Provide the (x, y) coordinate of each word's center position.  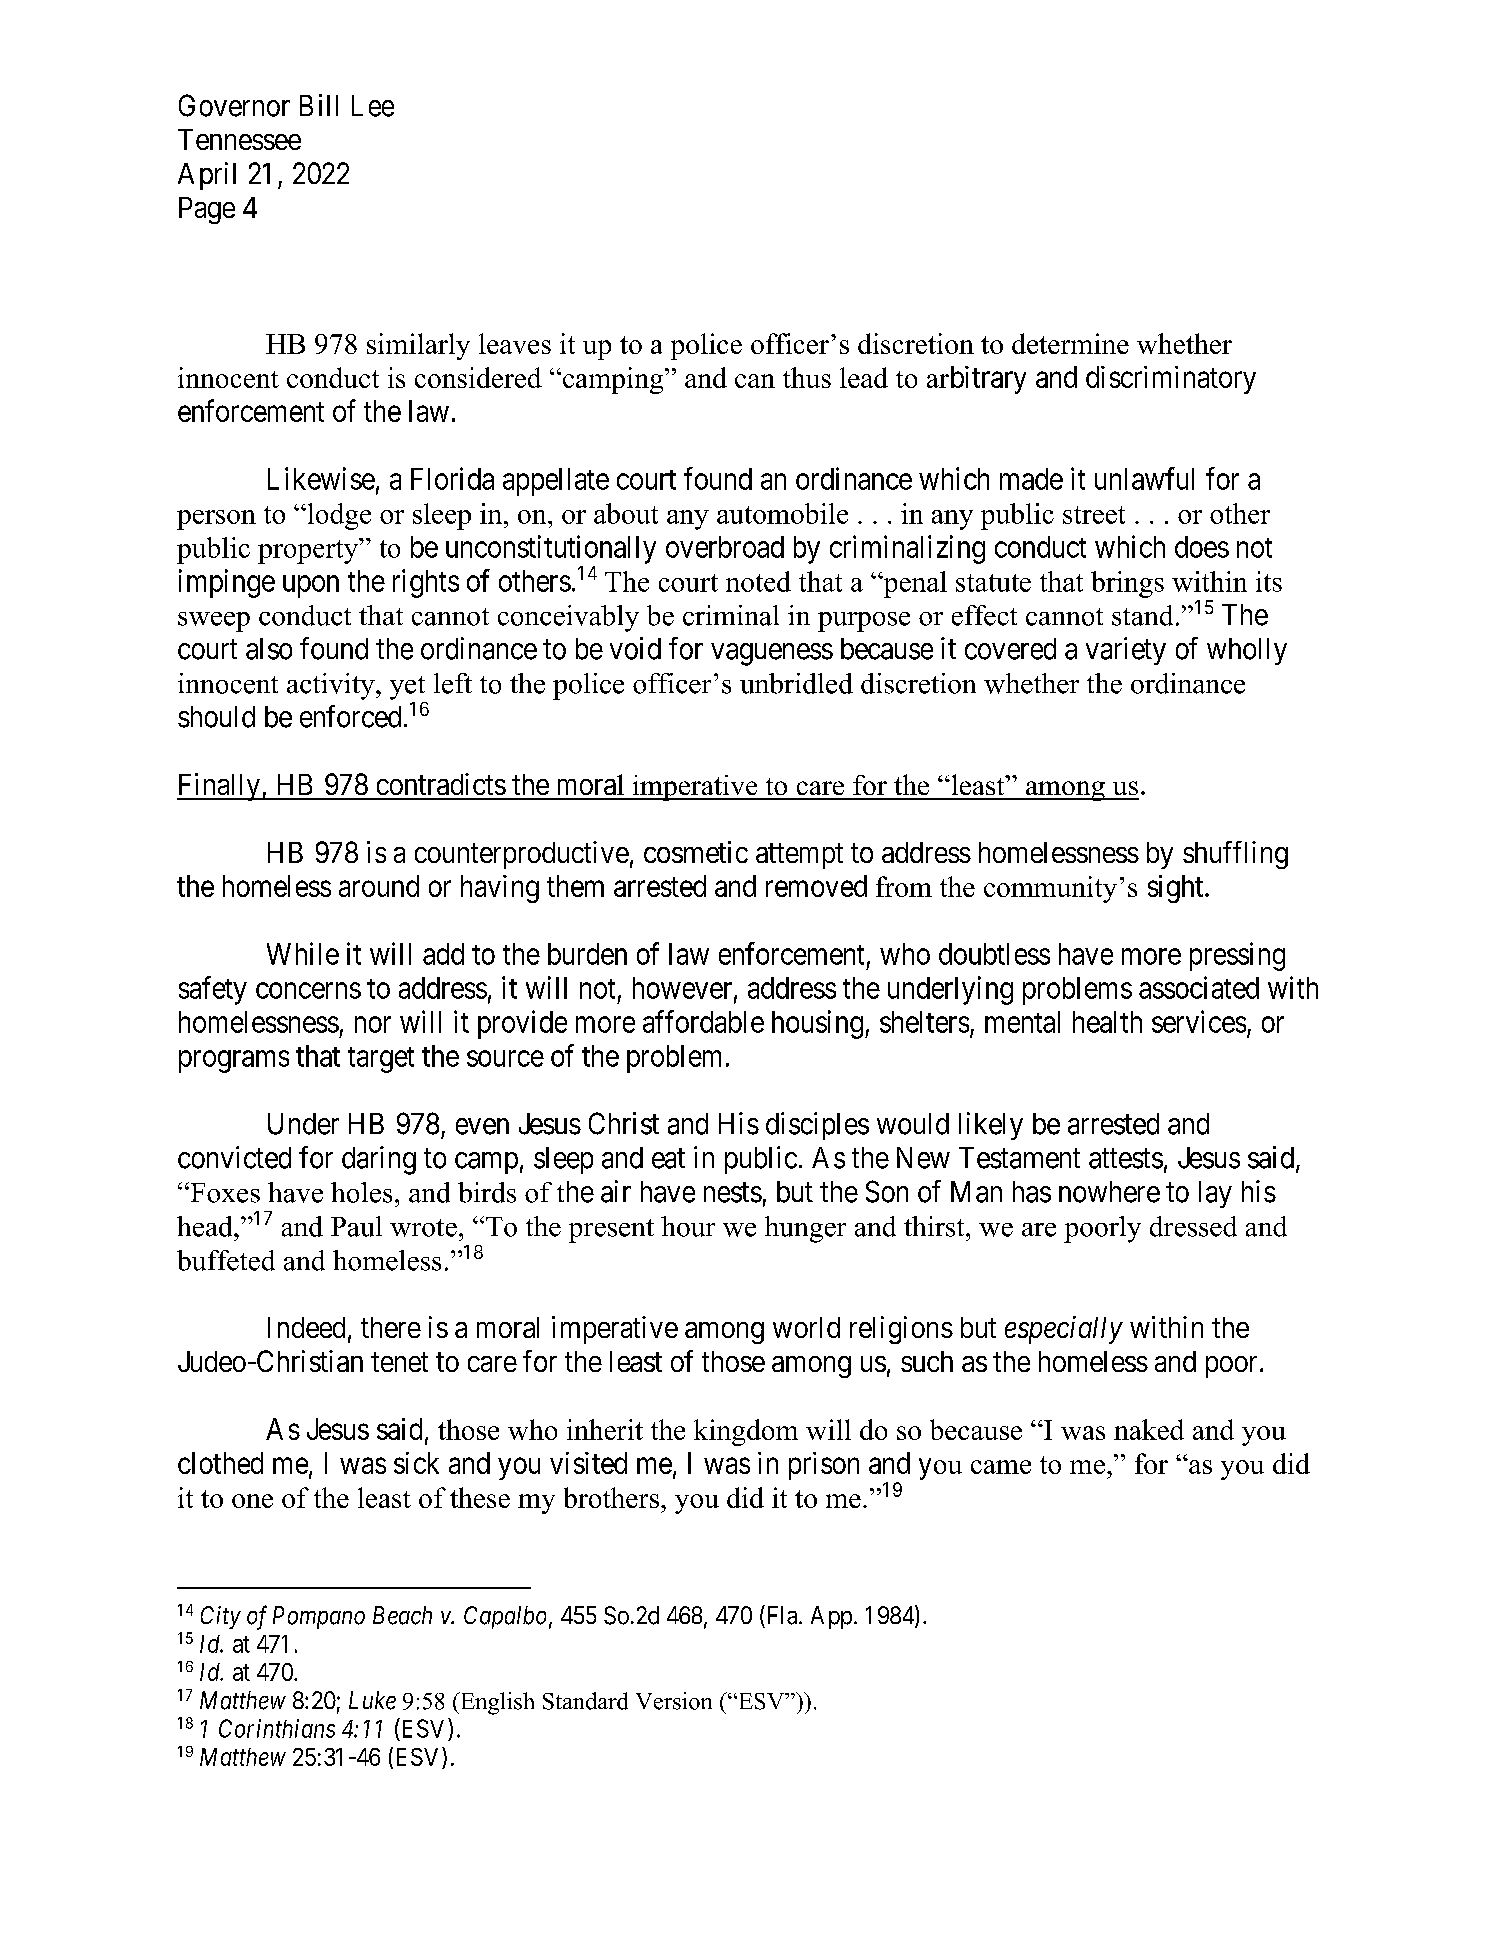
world (806, 1327)
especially (1064, 1330)
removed (816, 886)
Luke (372, 1700)
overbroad (725, 547)
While (303, 953)
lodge (338, 516)
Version (674, 1701)
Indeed (306, 1327)
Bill (319, 105)
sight (1177, 889)
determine (1070, 343)
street (1094, 515)
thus (807, 377)
